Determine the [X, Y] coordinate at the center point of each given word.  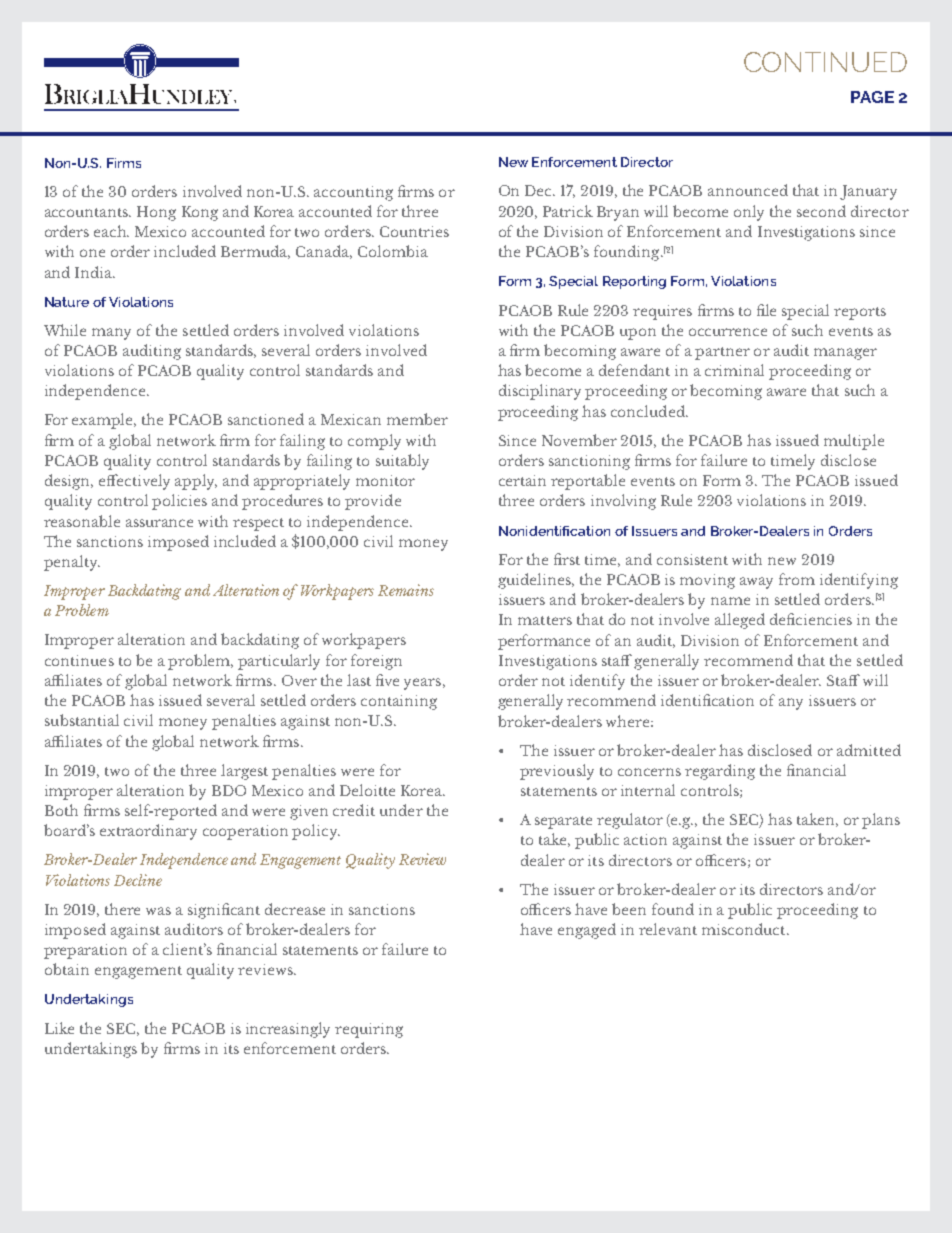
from [797, 579]
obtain [67, 969]
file [766, 310]
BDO [229, 790]
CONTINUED [825, 62]
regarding [720, 772]
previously [557, 772]
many [111, 334]
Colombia [393, 251]
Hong [156, 213]
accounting [353, 193]
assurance [159, 523]
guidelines [535, 581]
